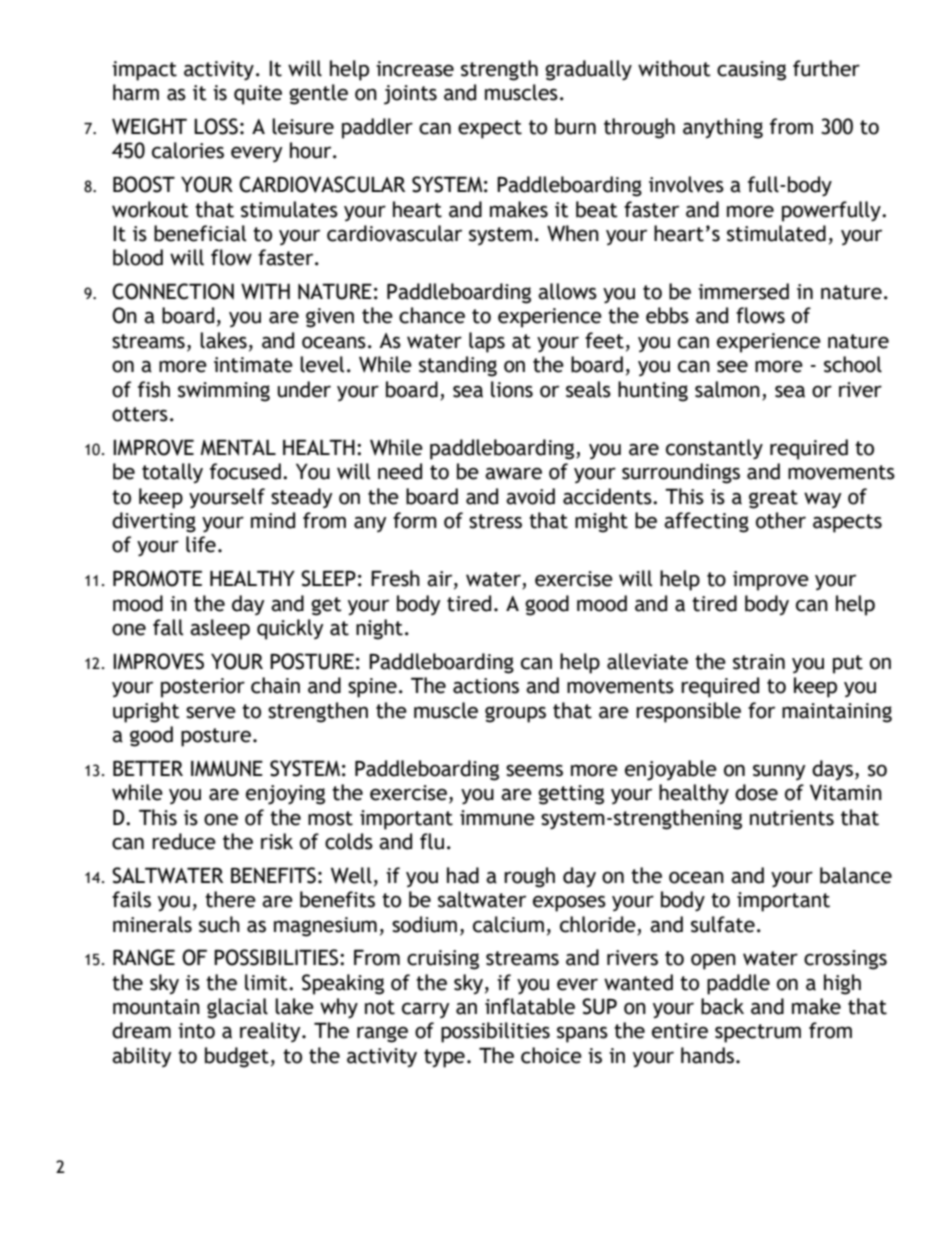 This document has height=1233, width=952. What do you see at coordinates (530, 1006) in the document?
I see `inflatable` at bounding box center [530, 1006].
